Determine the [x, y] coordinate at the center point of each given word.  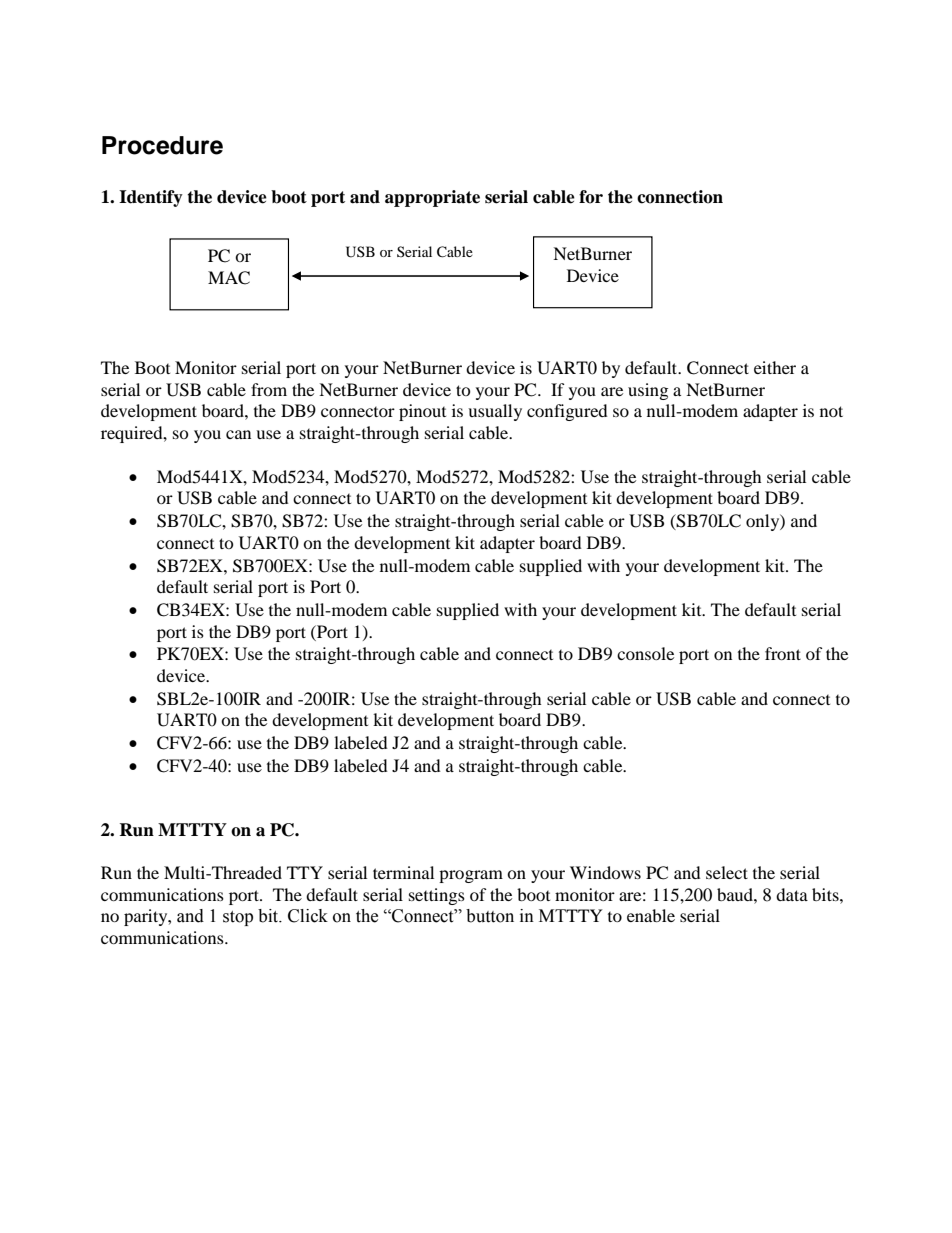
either [775, 367]
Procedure [162, 145]
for [591, 197]
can [238, 434]
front [783, 653]
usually [495, 412]
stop [238, 918]
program [471, 876]
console [645, 653]
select [727, 872]
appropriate [432, 198]
